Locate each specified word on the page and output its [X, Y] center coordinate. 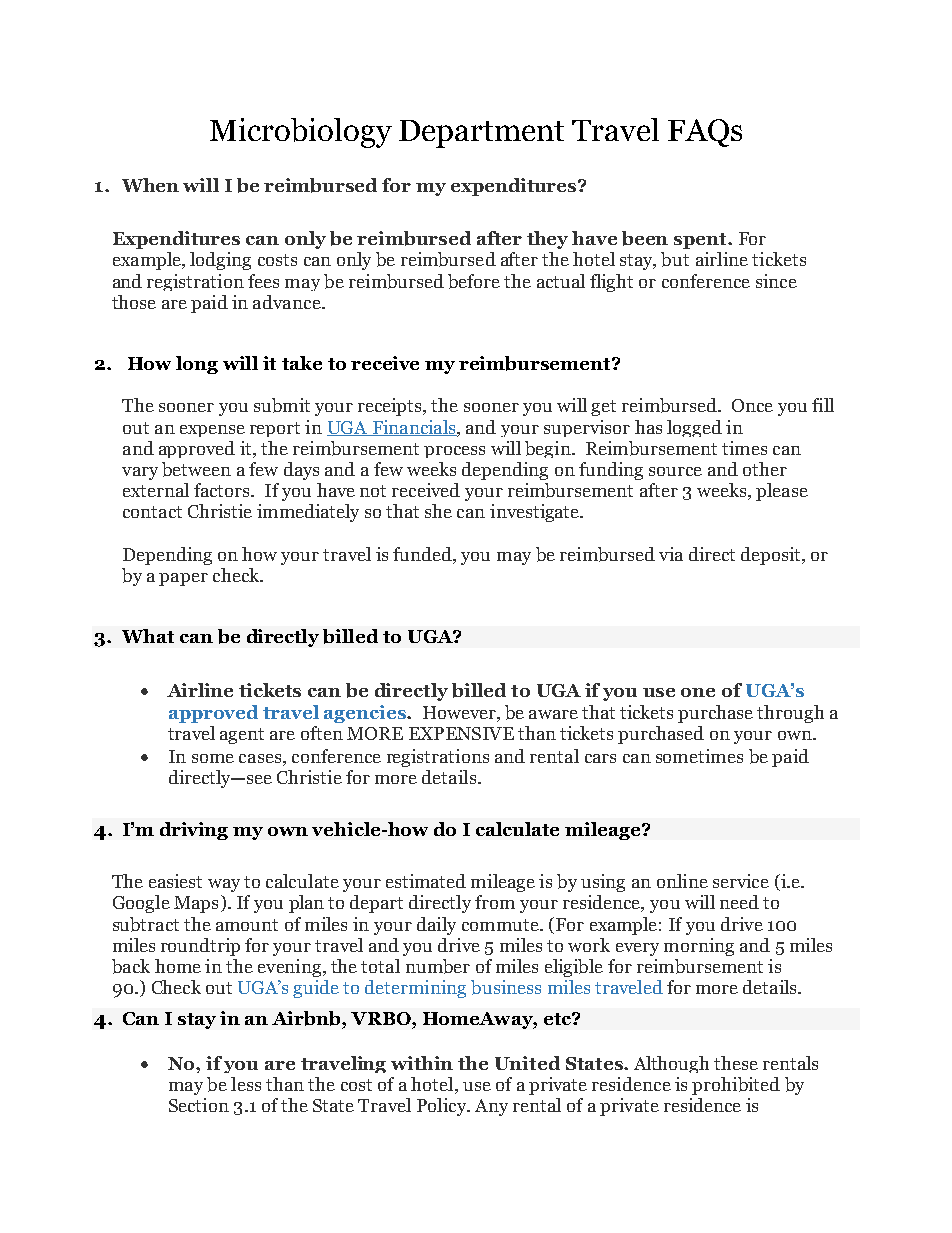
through [790, 714]
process [454, 452]
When [150, 185]
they [547, 240]
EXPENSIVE [461, 733]
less [246, 1084]
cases [260, 758]
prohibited [736, 1086]
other [765, 469]
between [196, 469]
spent [701, 241]
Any [491, 1107]
